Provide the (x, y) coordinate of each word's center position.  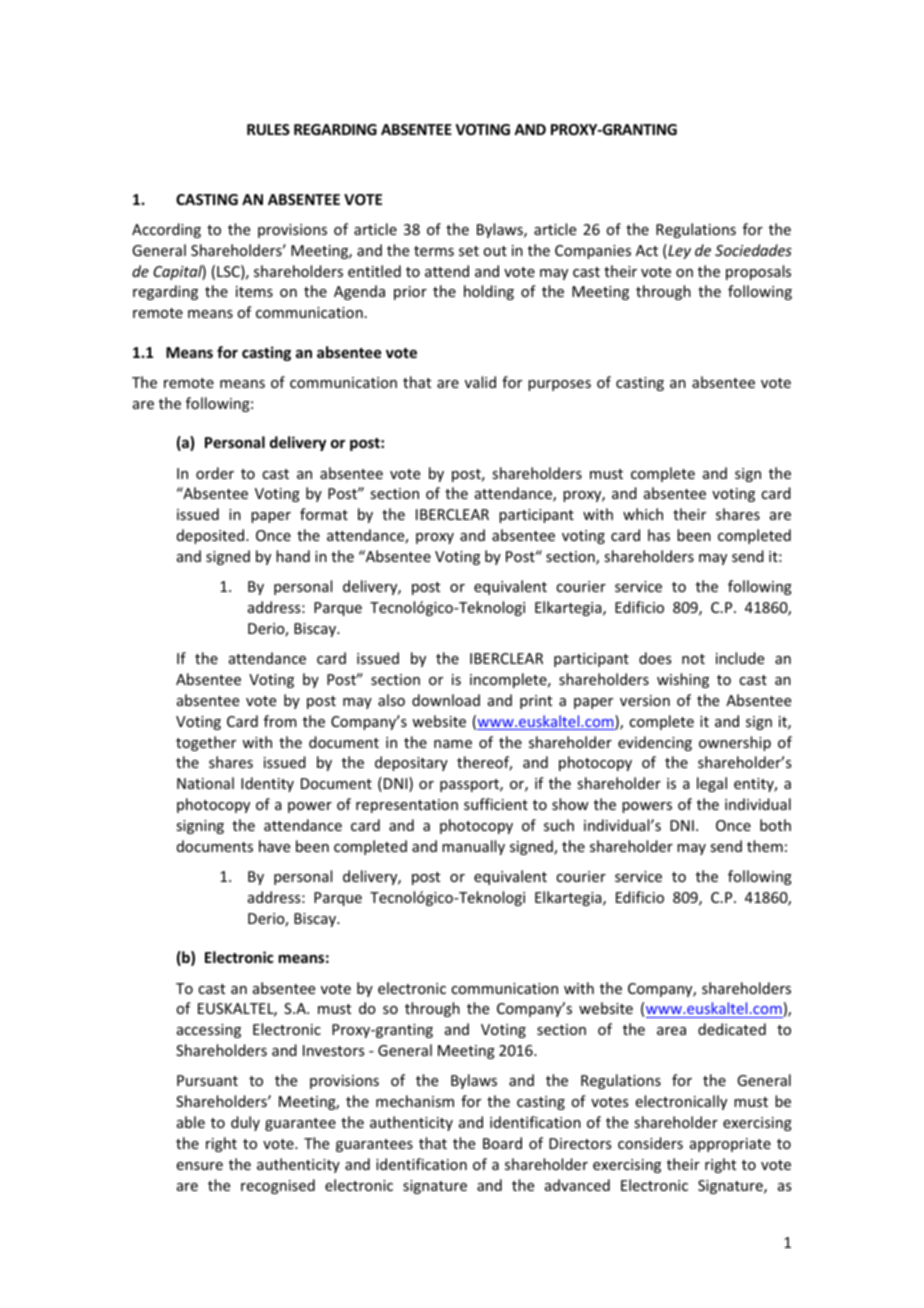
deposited (212, 536)
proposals (758, 272)
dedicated (732, 1029)
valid (480, 382)
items (254, 291)
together (206, 743)
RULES (268, 129)
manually (473, 847)
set (469, 251)
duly (245, 1123)
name (453, 744)
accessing (209, 1031)
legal (712, 784)
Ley (678, 251)
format (324, 514)
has (659, 535)
